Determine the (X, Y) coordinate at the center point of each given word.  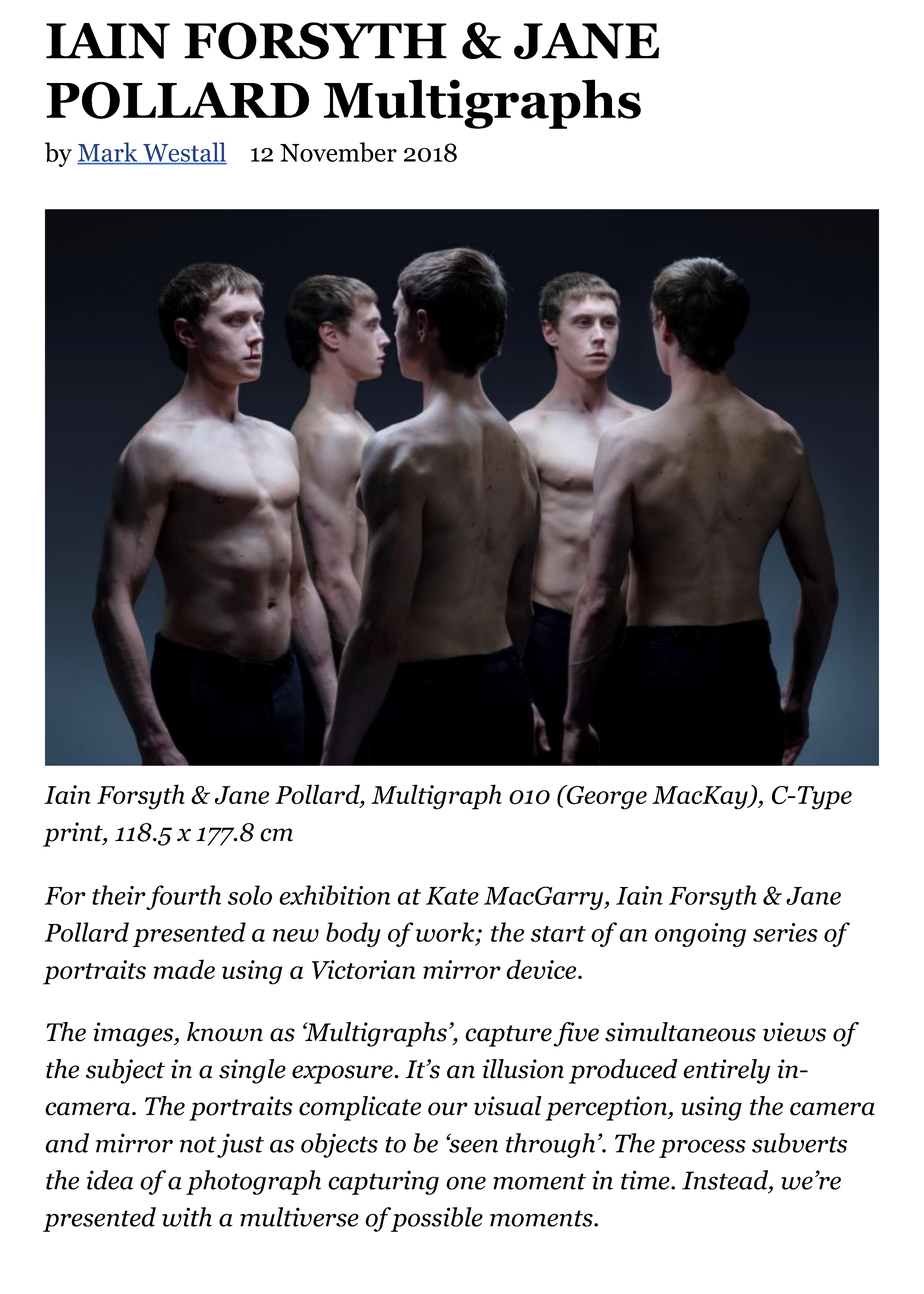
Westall (184, 153)
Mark (108, 153)
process (702, 1148)
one (466, 1183)
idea (110, 1180)
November (338, 152)
